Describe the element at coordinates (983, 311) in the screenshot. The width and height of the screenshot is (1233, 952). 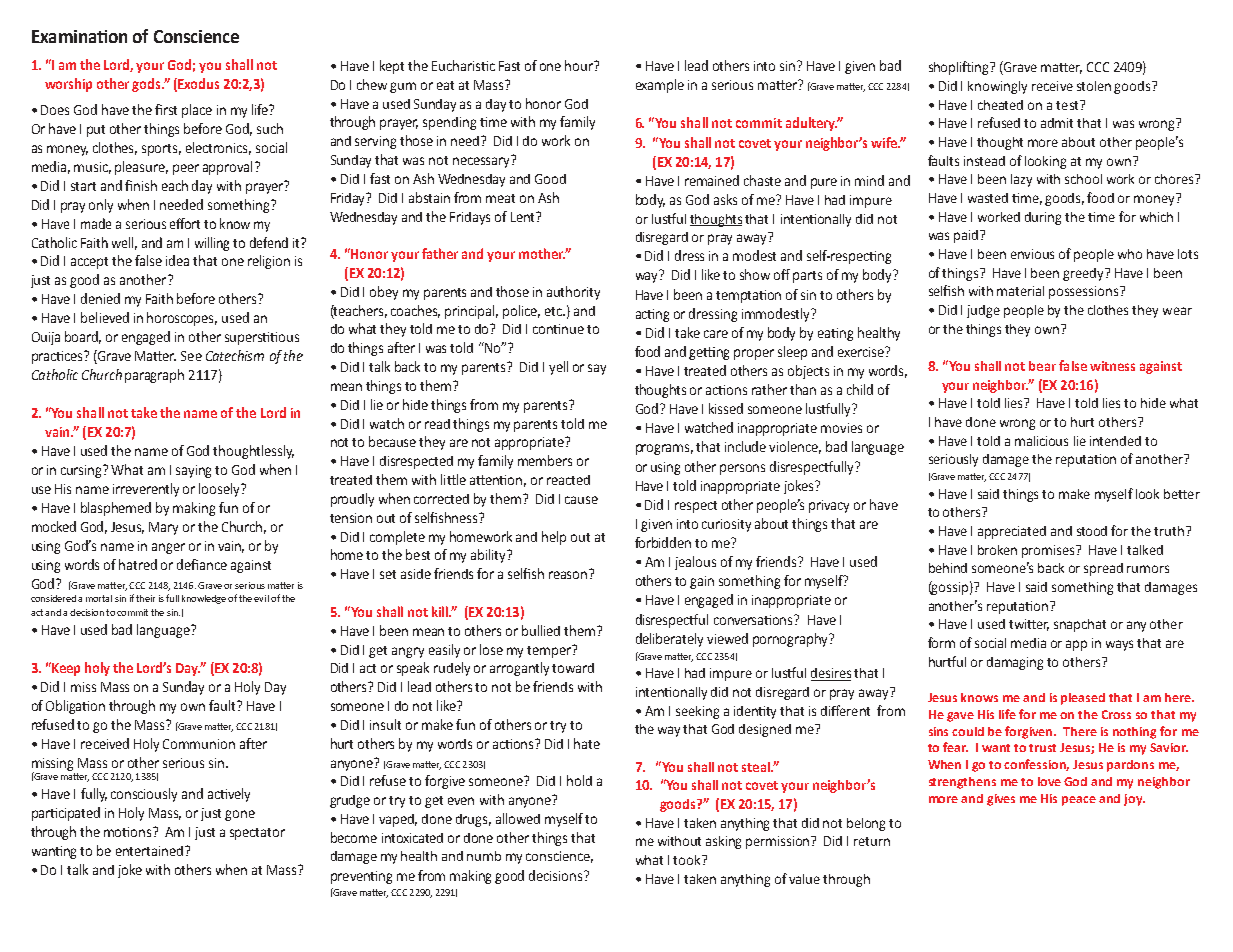
I see `judge` at that location.
